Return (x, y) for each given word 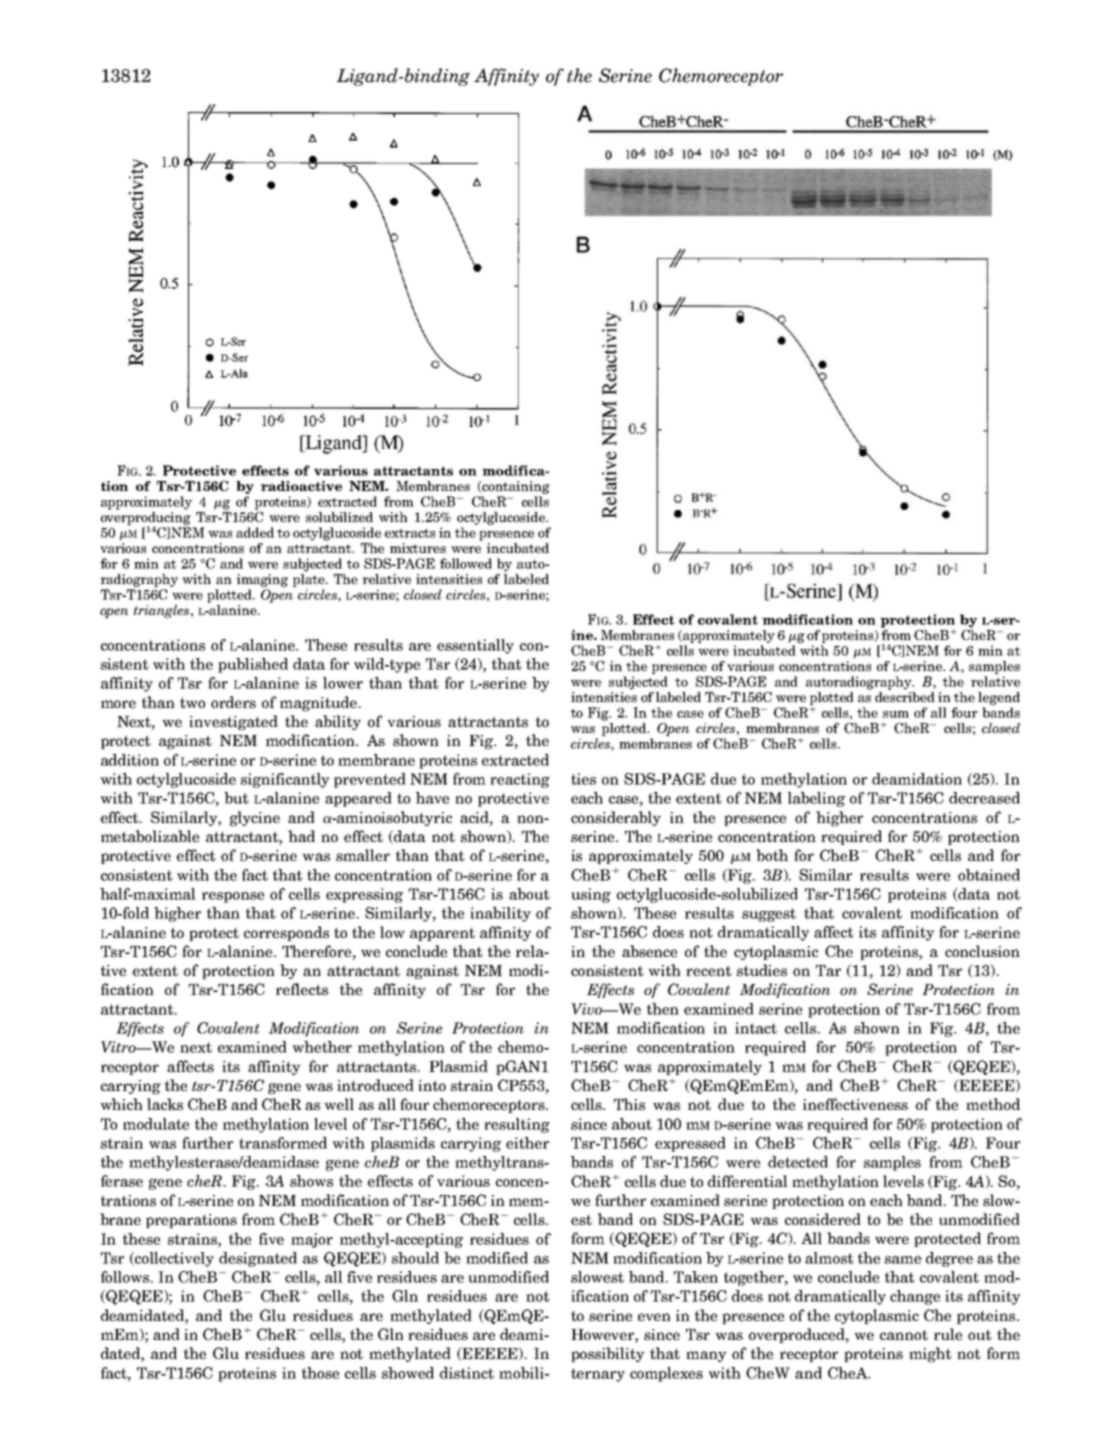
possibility (608, 1354)
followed (466, 563)
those (320, 1373)
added (255, 532)
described (905, 695)
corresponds (286, 933)
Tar (828, 970)
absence (649, 951)
